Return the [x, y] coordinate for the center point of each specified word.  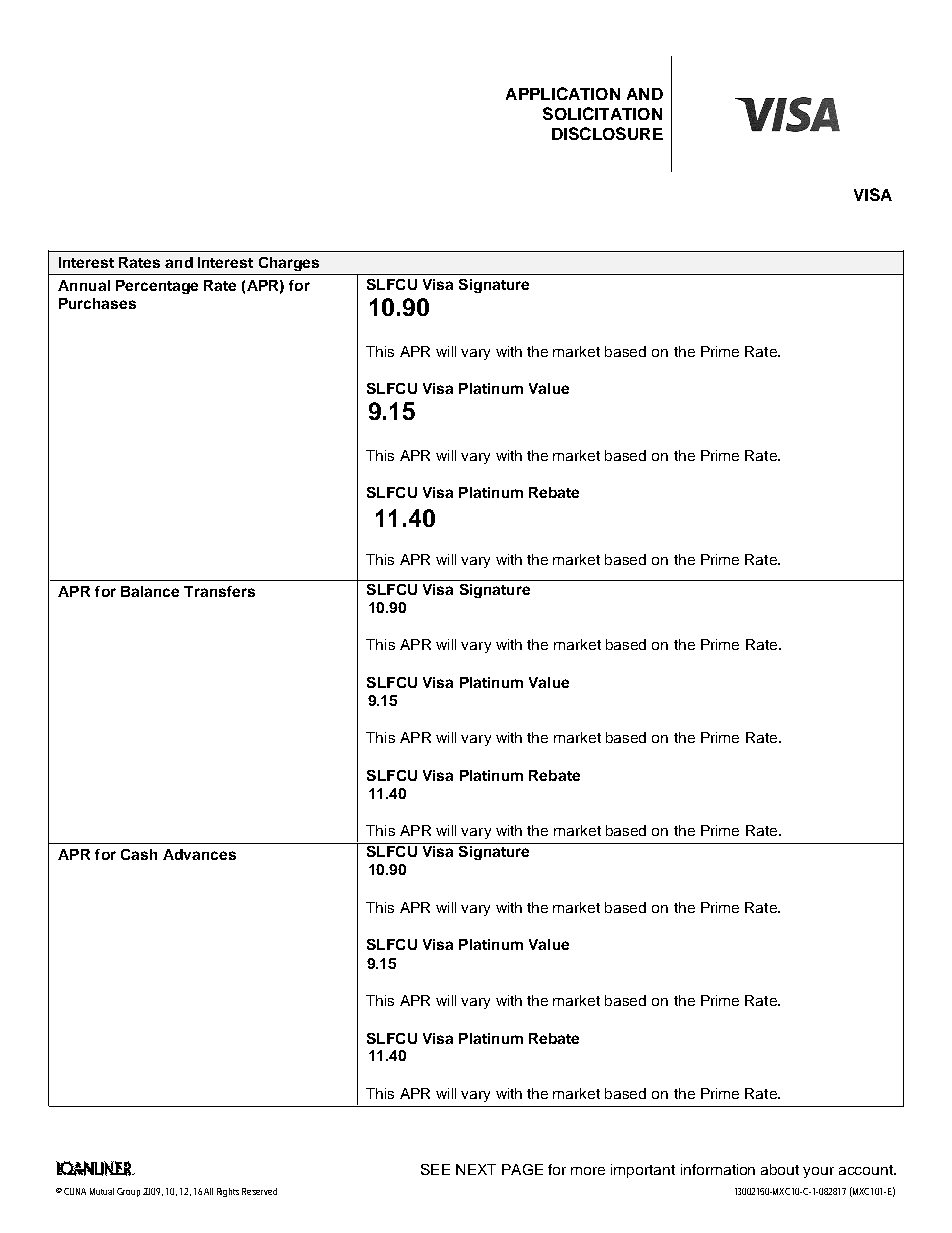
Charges [289, 264]
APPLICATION [563, 93]
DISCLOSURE [607, 133]
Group [128, 1192]
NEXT [476, 1169]
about [780, 1169]
